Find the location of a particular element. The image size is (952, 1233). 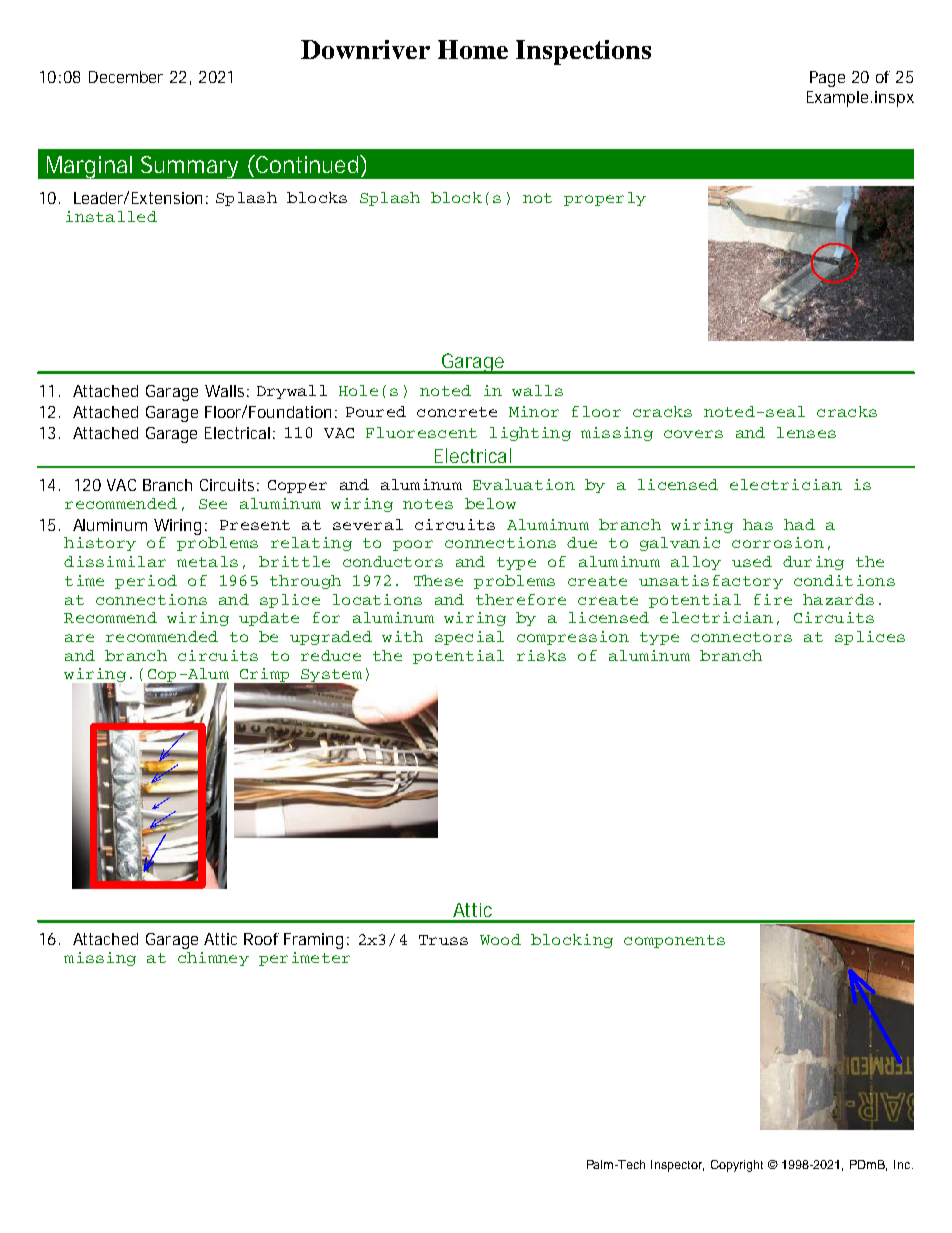

concrete is located at coordinates (457, 412).
